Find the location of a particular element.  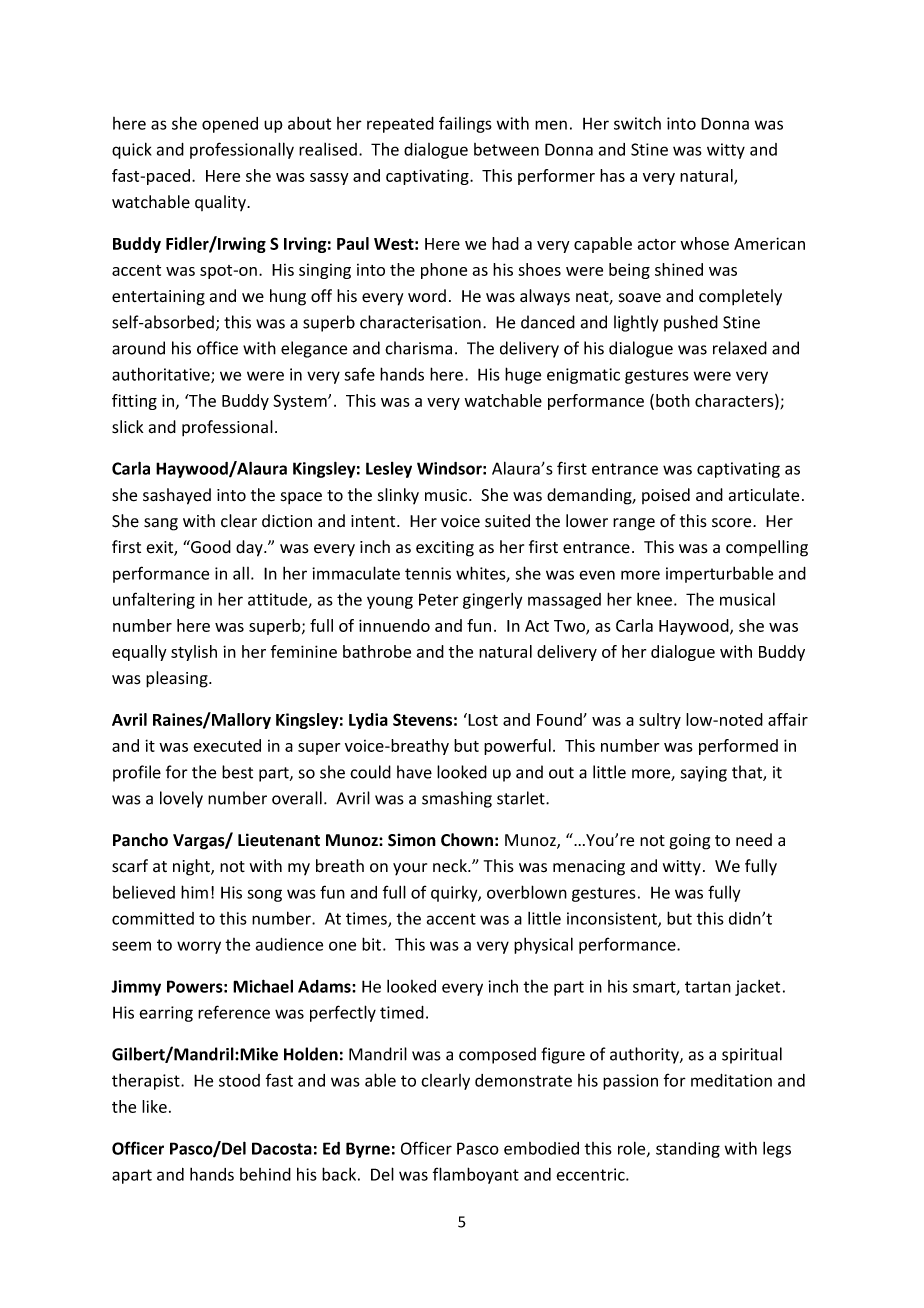

failings is located at coordinates (465, 124).
